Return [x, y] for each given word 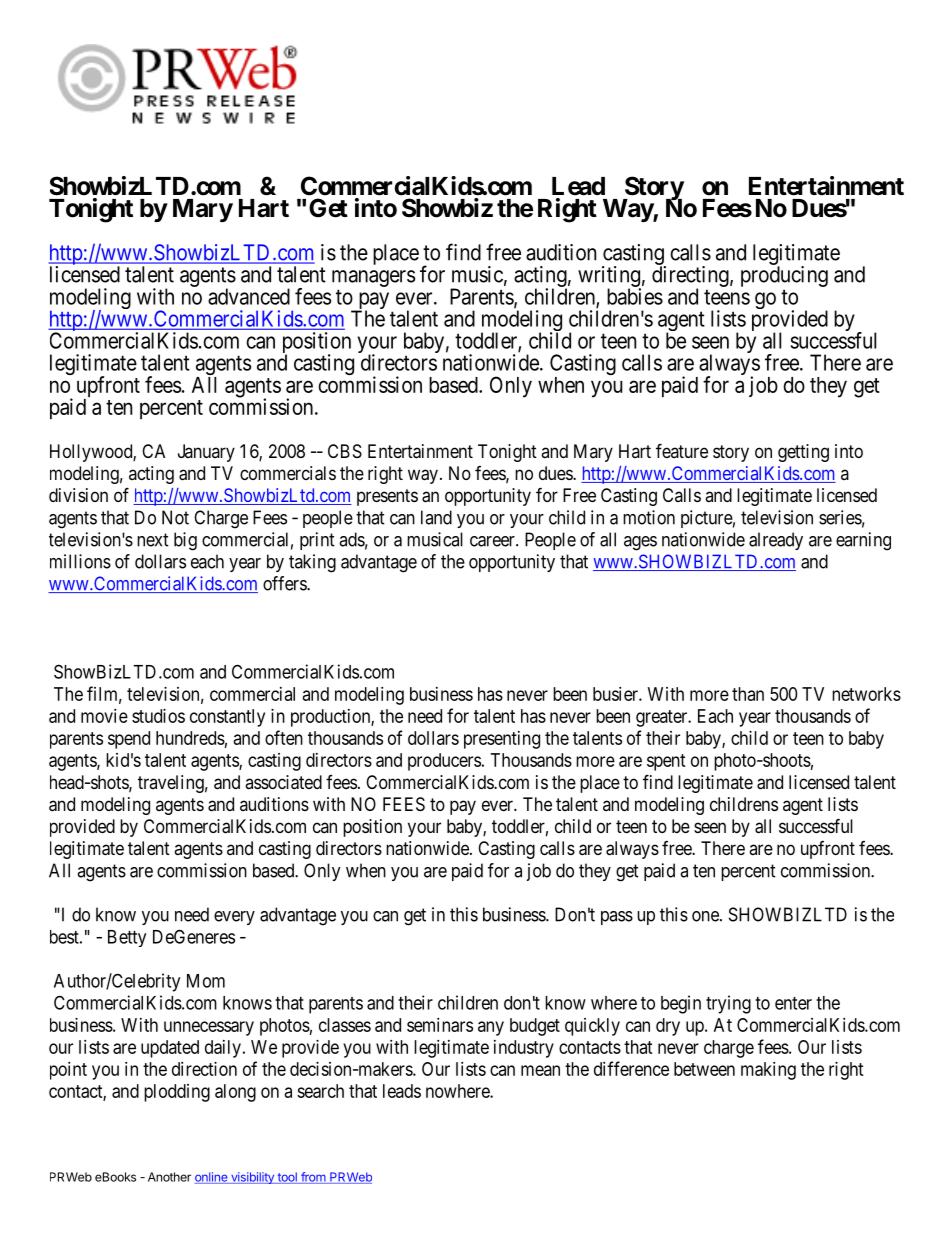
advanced [249, 296]
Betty [127, 938]
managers [373, 280]
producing [784, 278]
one [706, 916]
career [493, 541]
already [776, 541]
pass [617, 918]
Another [169, 1177]
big [185, 541]
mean [540, 1070]
